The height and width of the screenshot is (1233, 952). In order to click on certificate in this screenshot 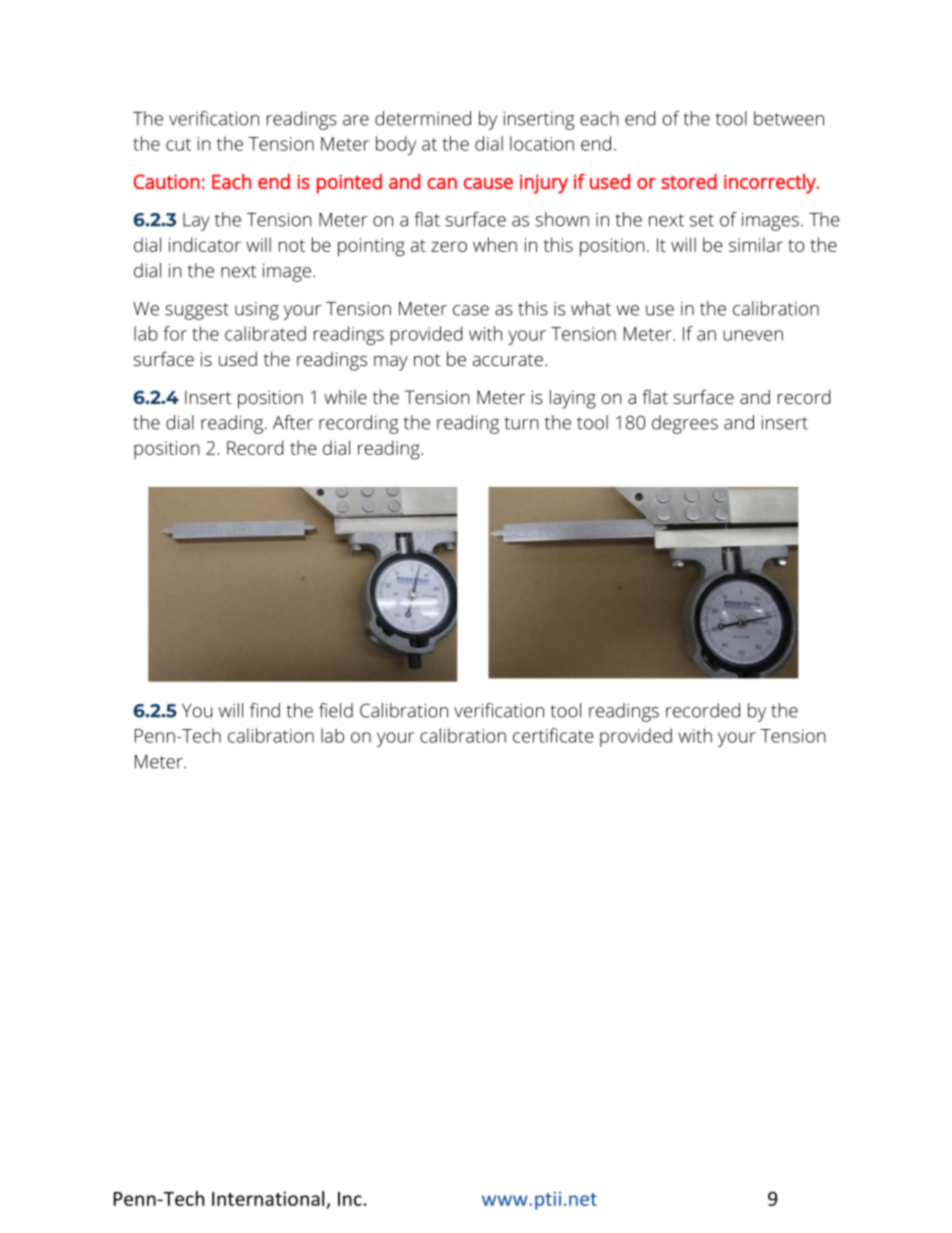, I will do `click(553, 735)`.
